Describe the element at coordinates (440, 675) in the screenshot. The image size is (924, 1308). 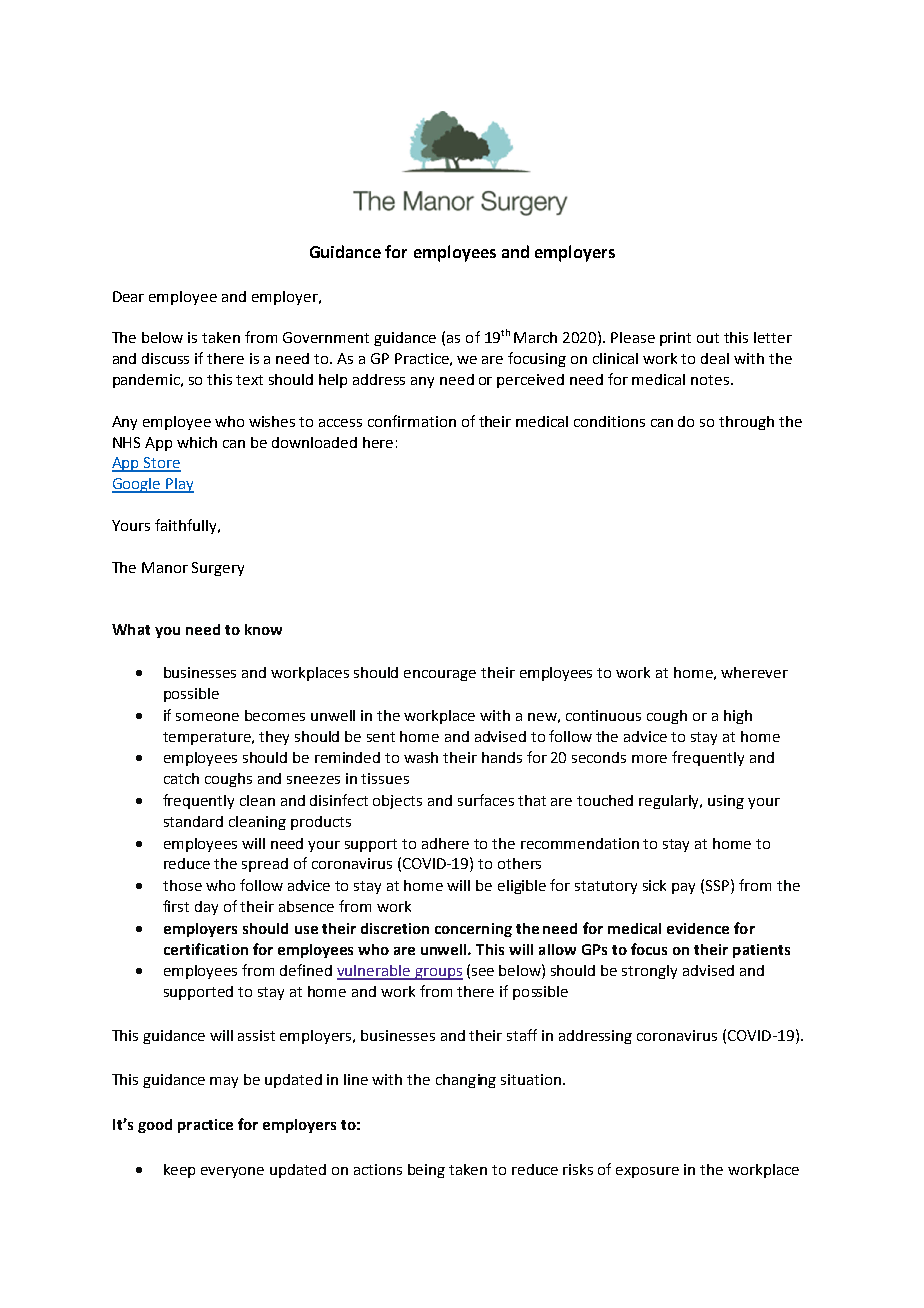
I see `encourage` at that location.
